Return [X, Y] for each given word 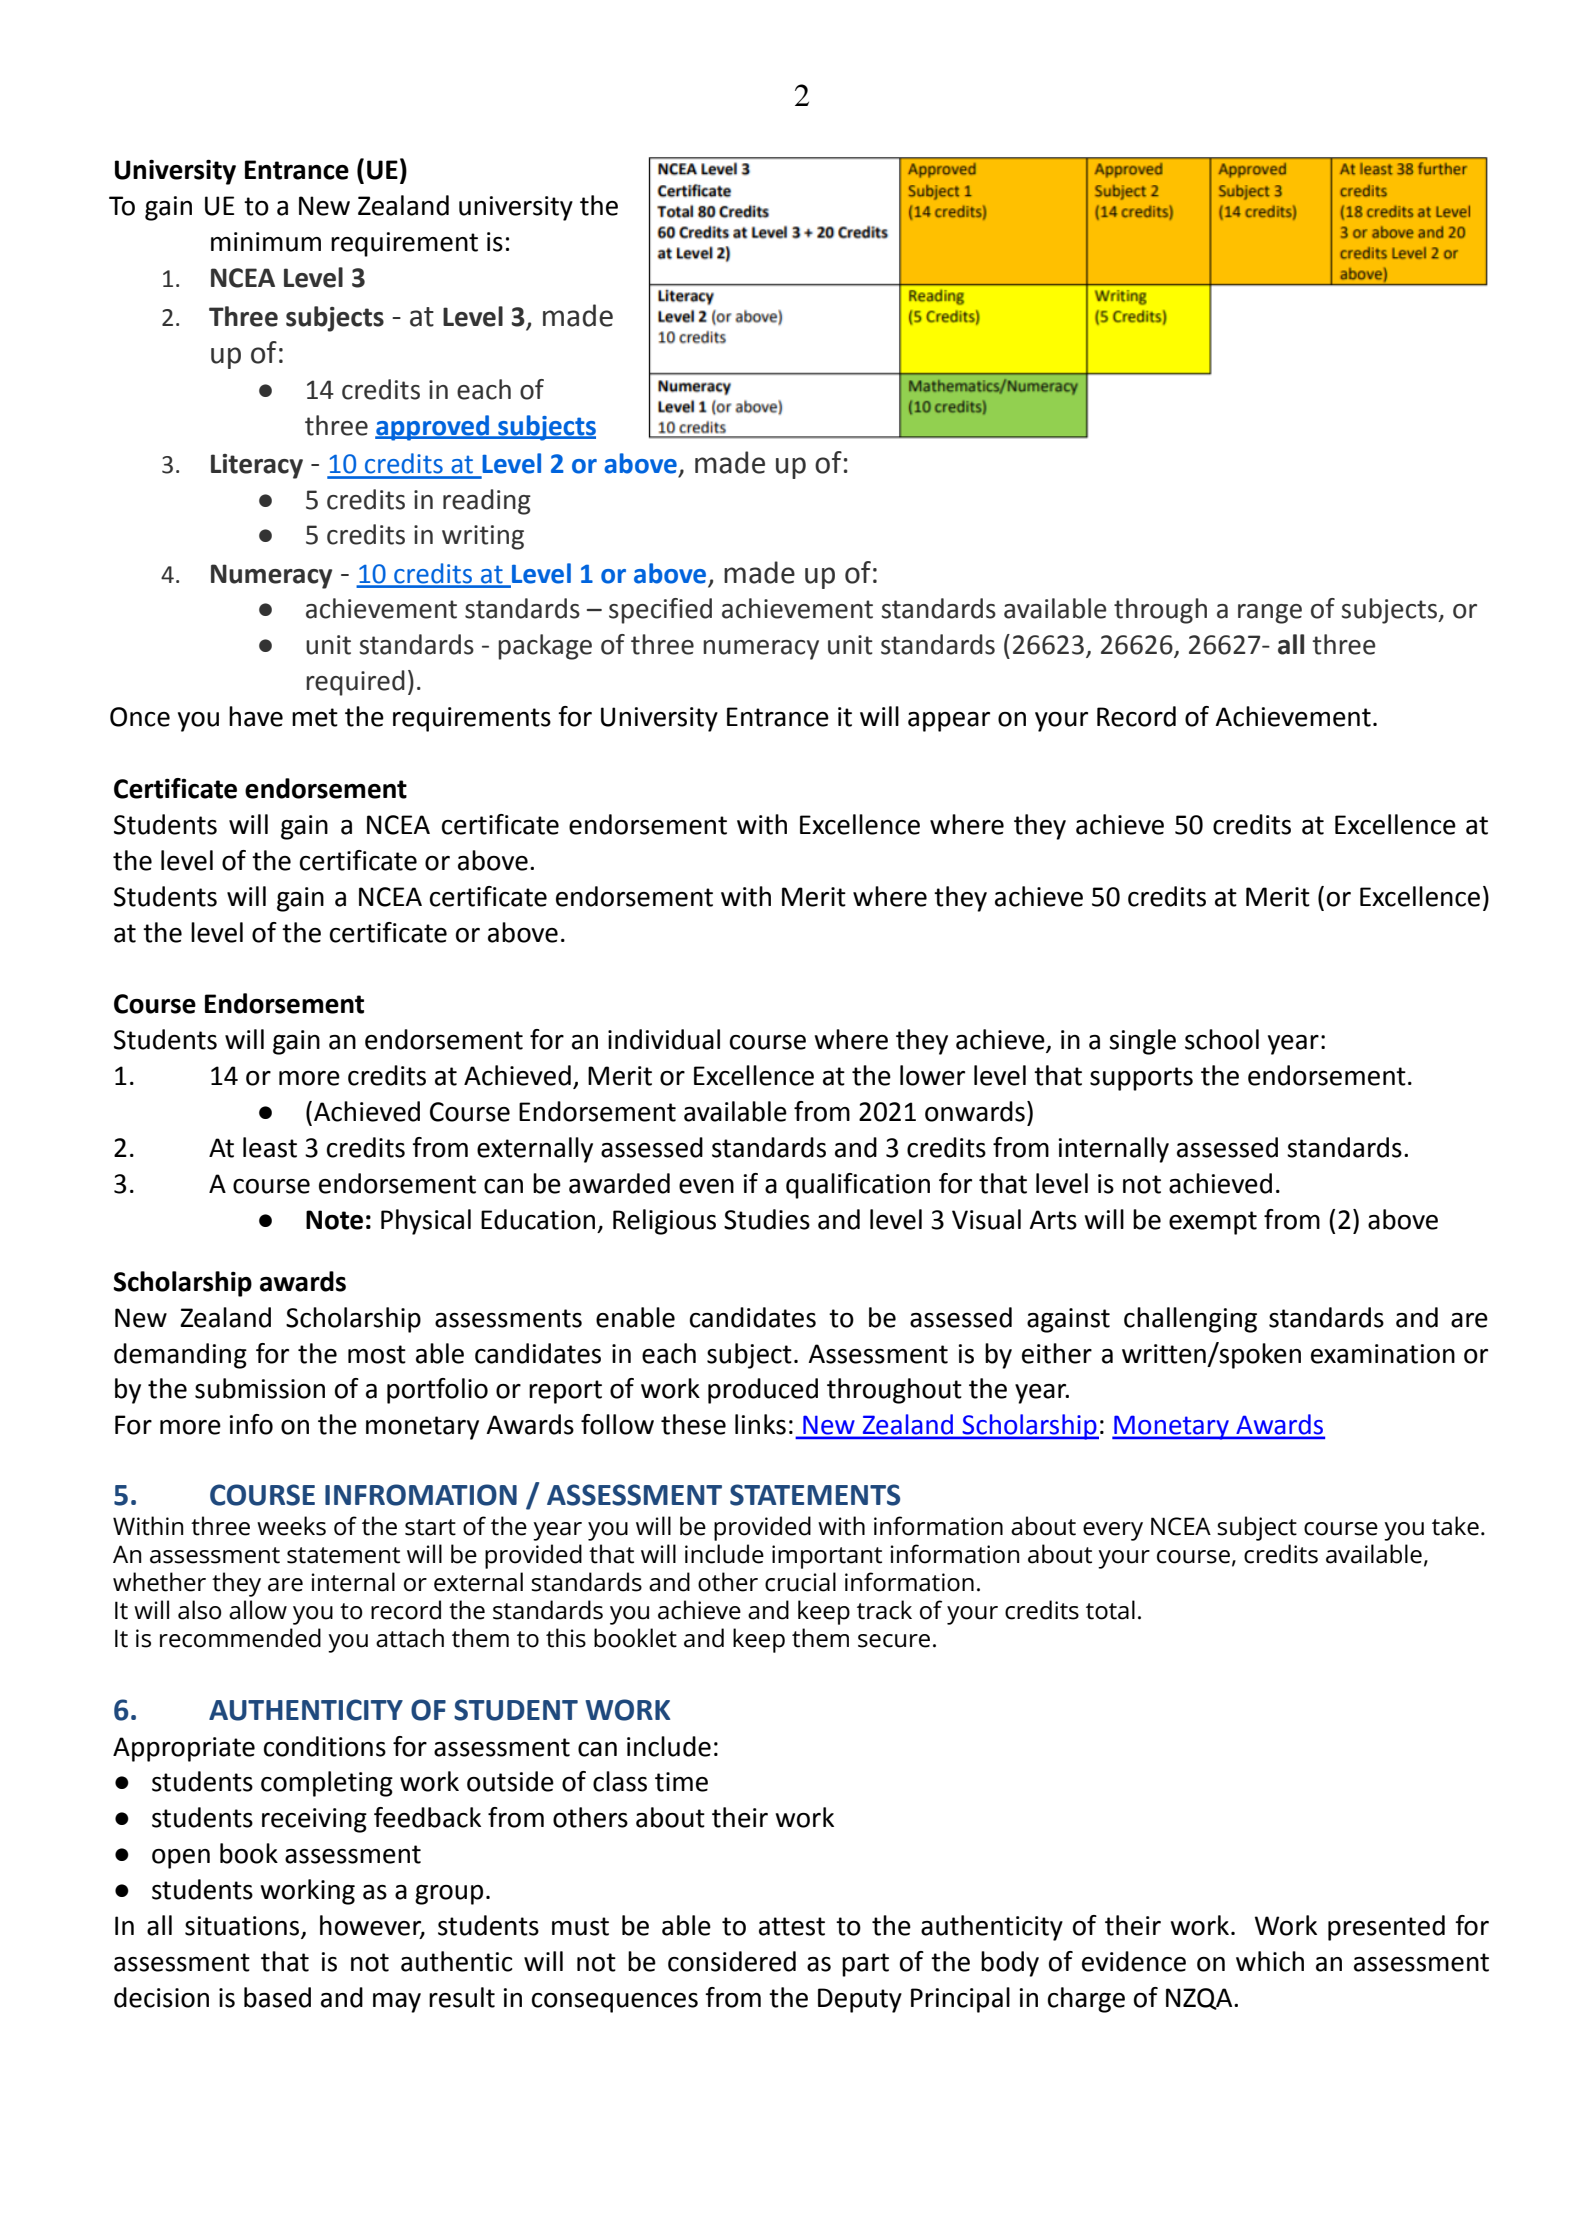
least [270, 1147]
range [1270, 614]
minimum [266, 242]
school [1222, 1039]
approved [433, 428]
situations [243, 1927]
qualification [858, 1186]
